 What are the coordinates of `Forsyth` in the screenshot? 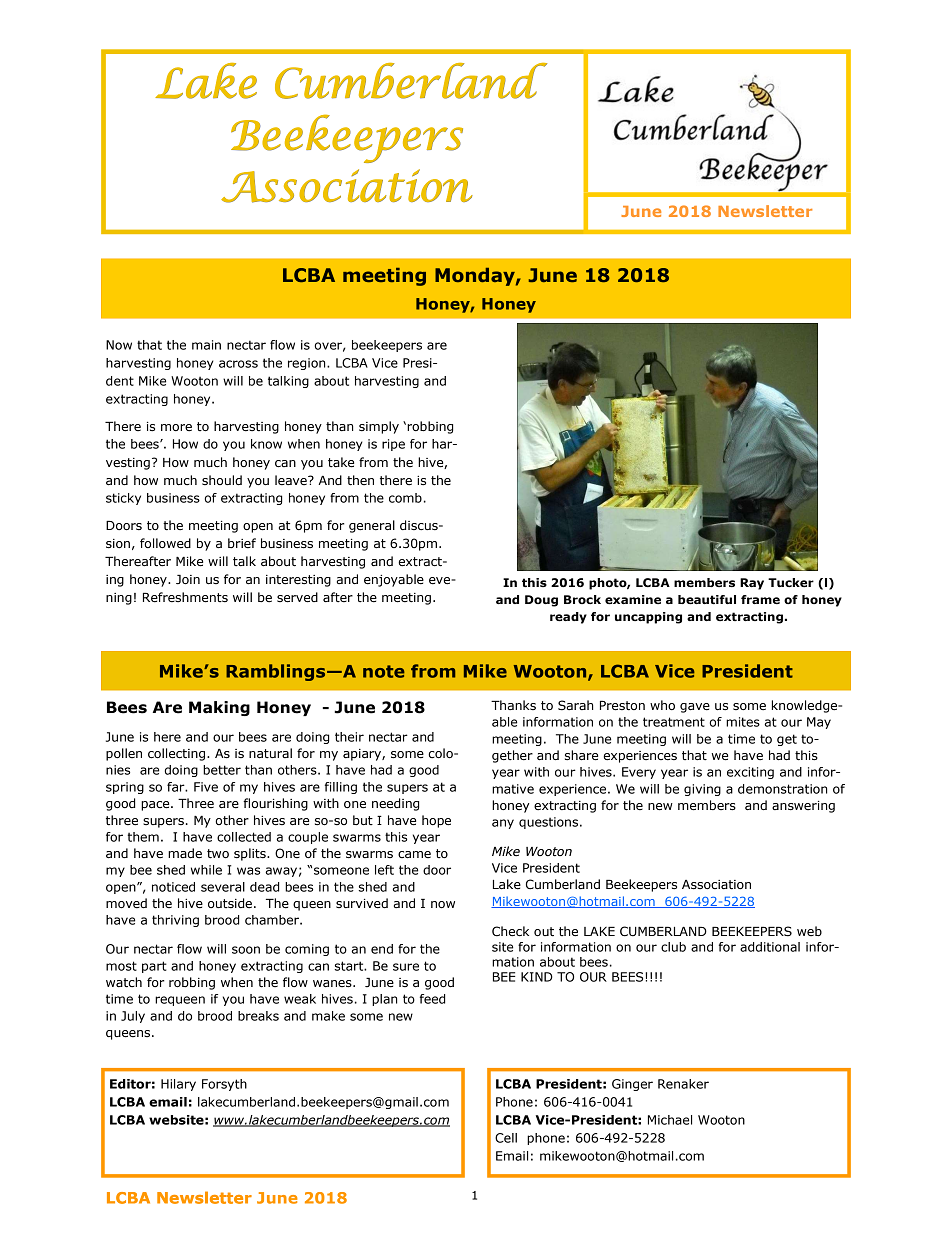 It's located at (224, 1085).
